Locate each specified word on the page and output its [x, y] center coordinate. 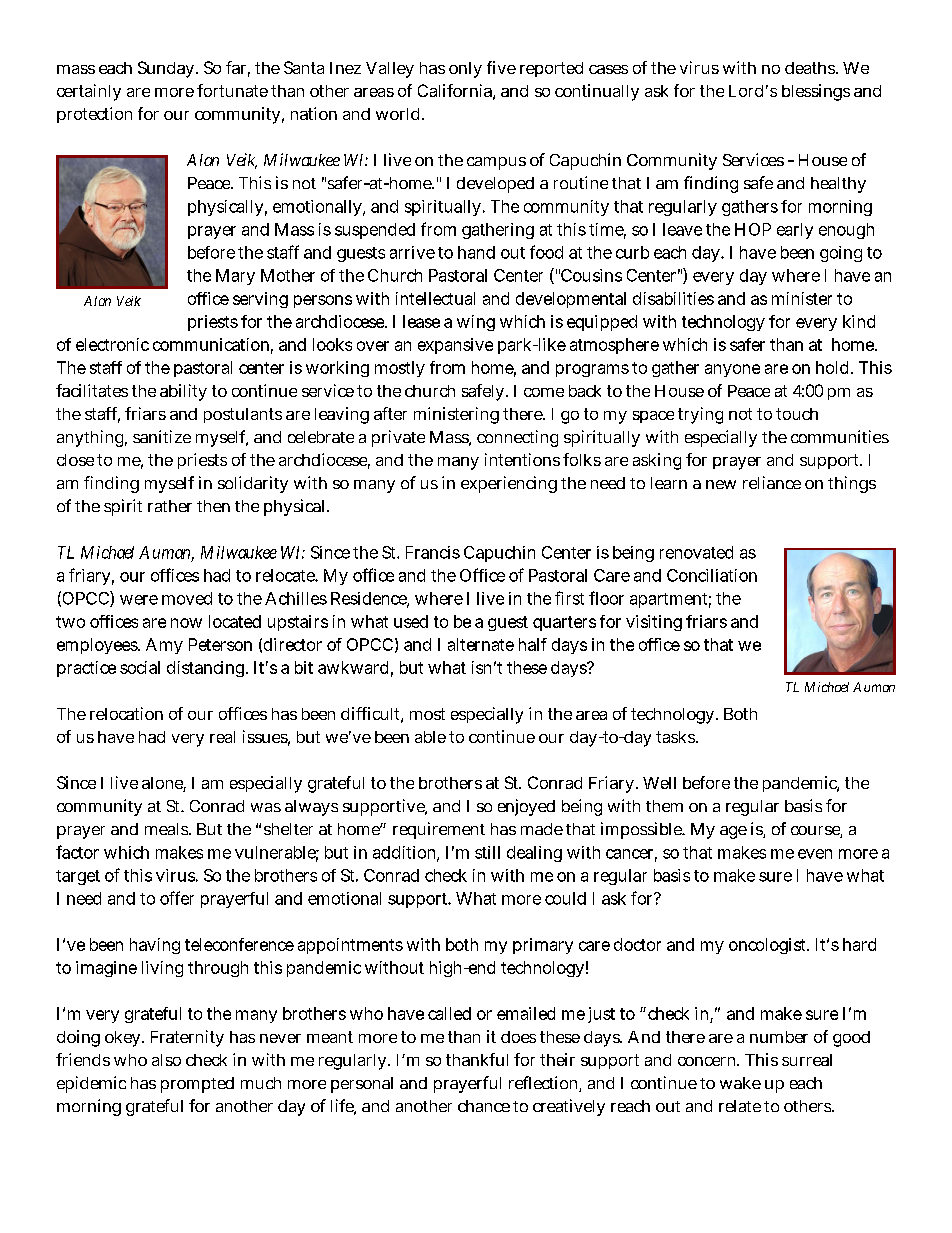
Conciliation [712, 575]
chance [484, 1106]
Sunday [168, 69]
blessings [816, 92]
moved [187, 598]
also [166, 1060]
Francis [433, 552]
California [456, 92]
